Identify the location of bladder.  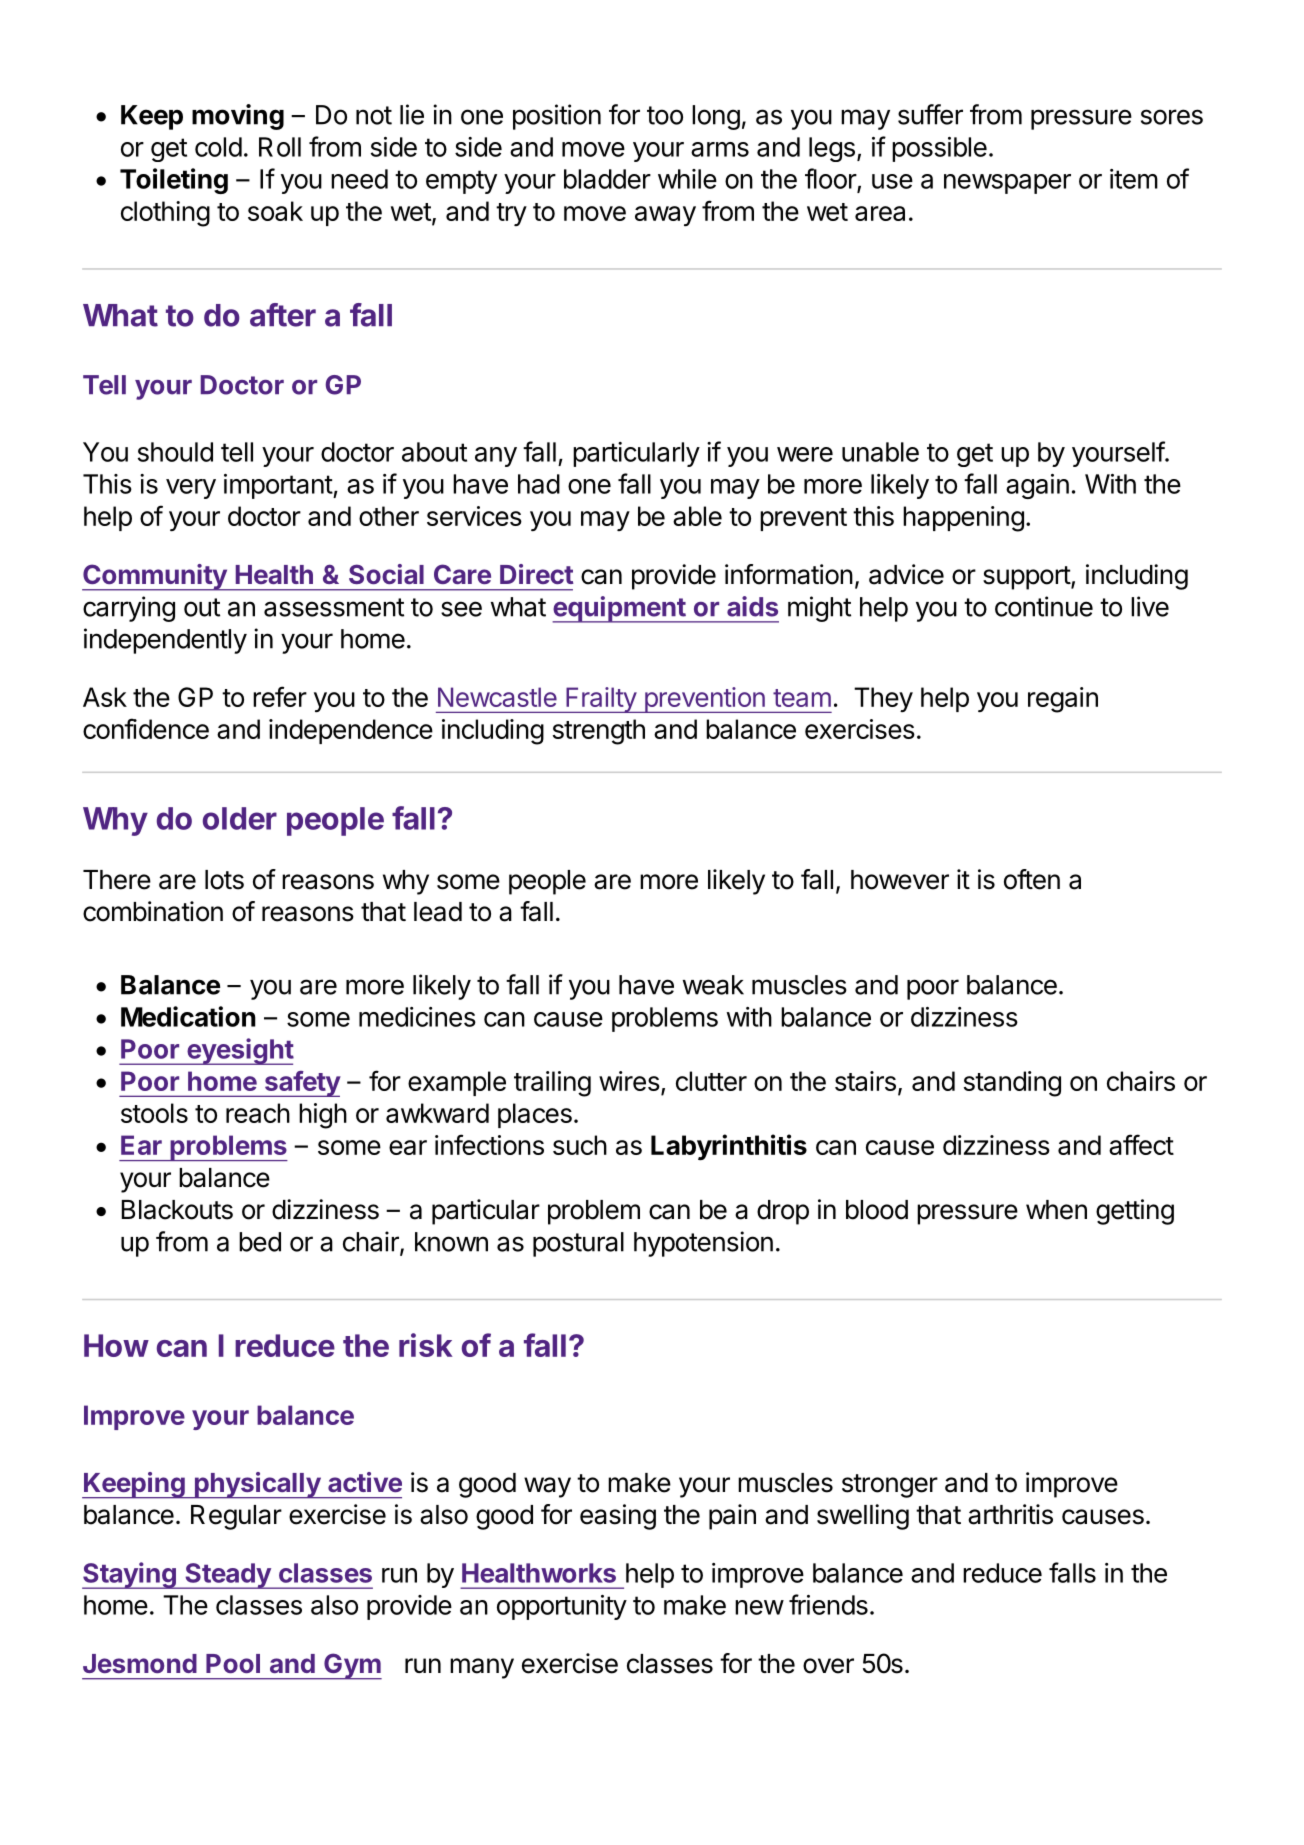
(607, 179).
